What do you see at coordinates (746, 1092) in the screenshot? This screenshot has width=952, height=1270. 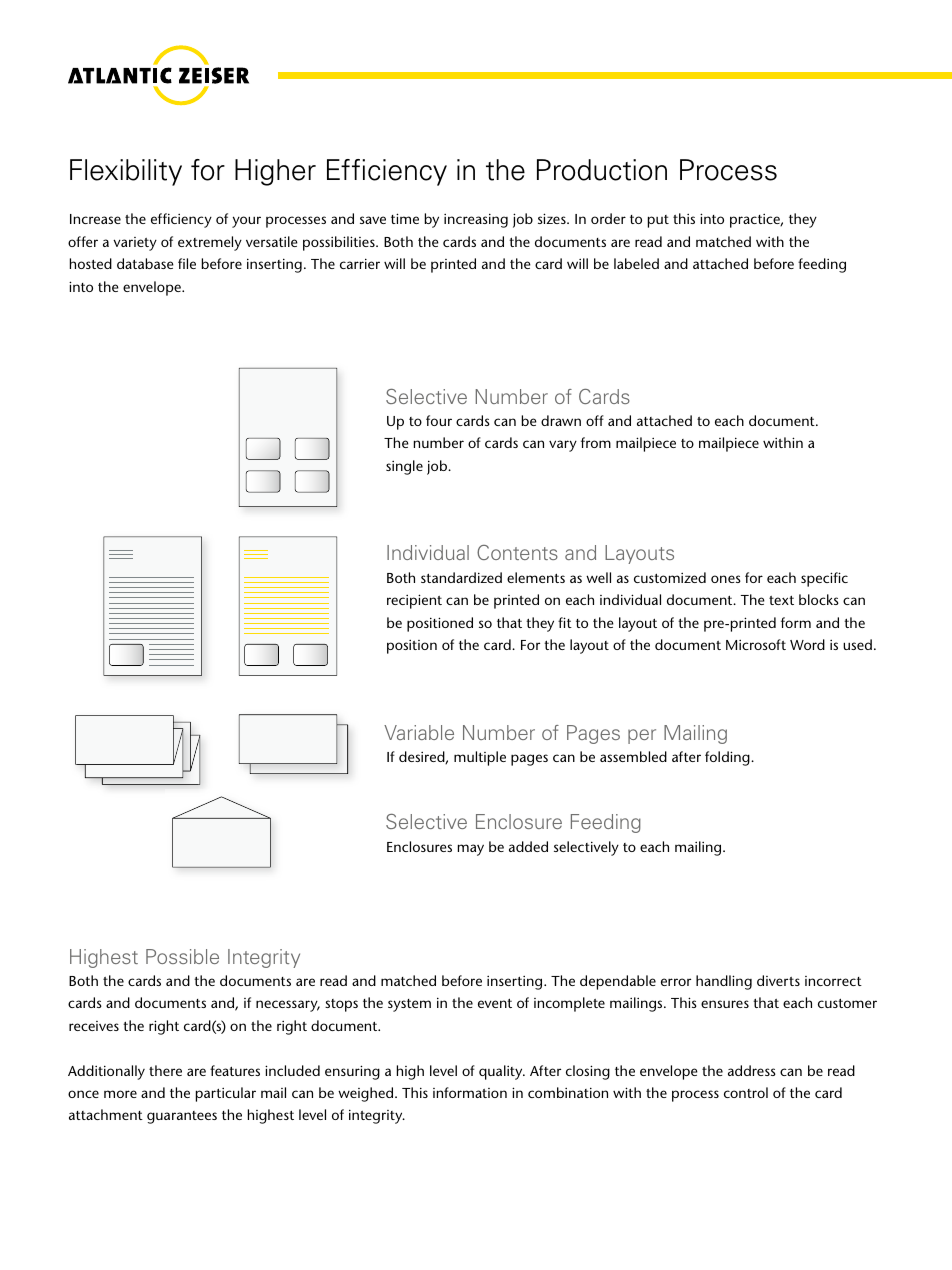 I see `control` at bounding box center [746, 1092].
